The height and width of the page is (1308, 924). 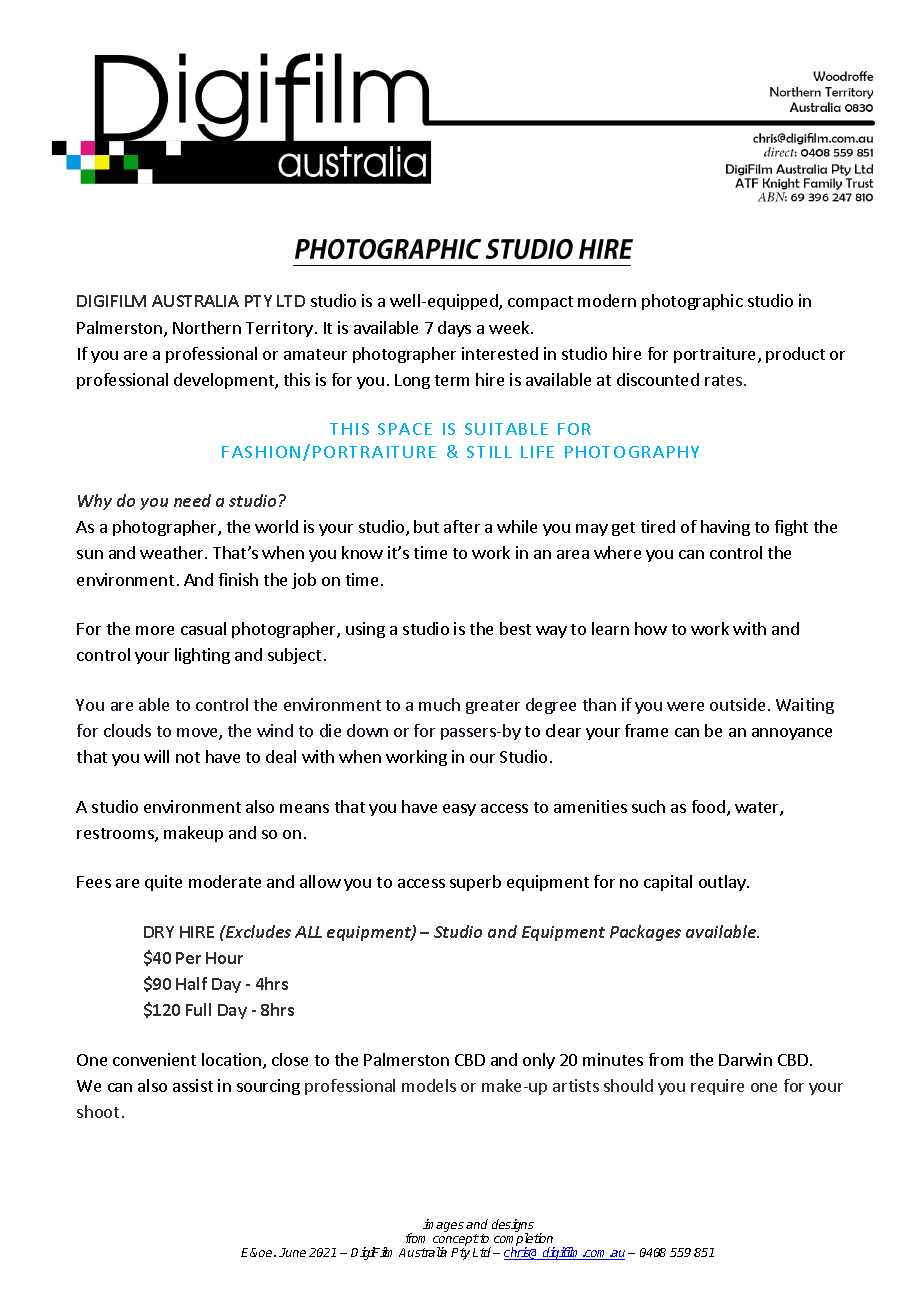 I want to click on only, so click(x=539, y=1061).
